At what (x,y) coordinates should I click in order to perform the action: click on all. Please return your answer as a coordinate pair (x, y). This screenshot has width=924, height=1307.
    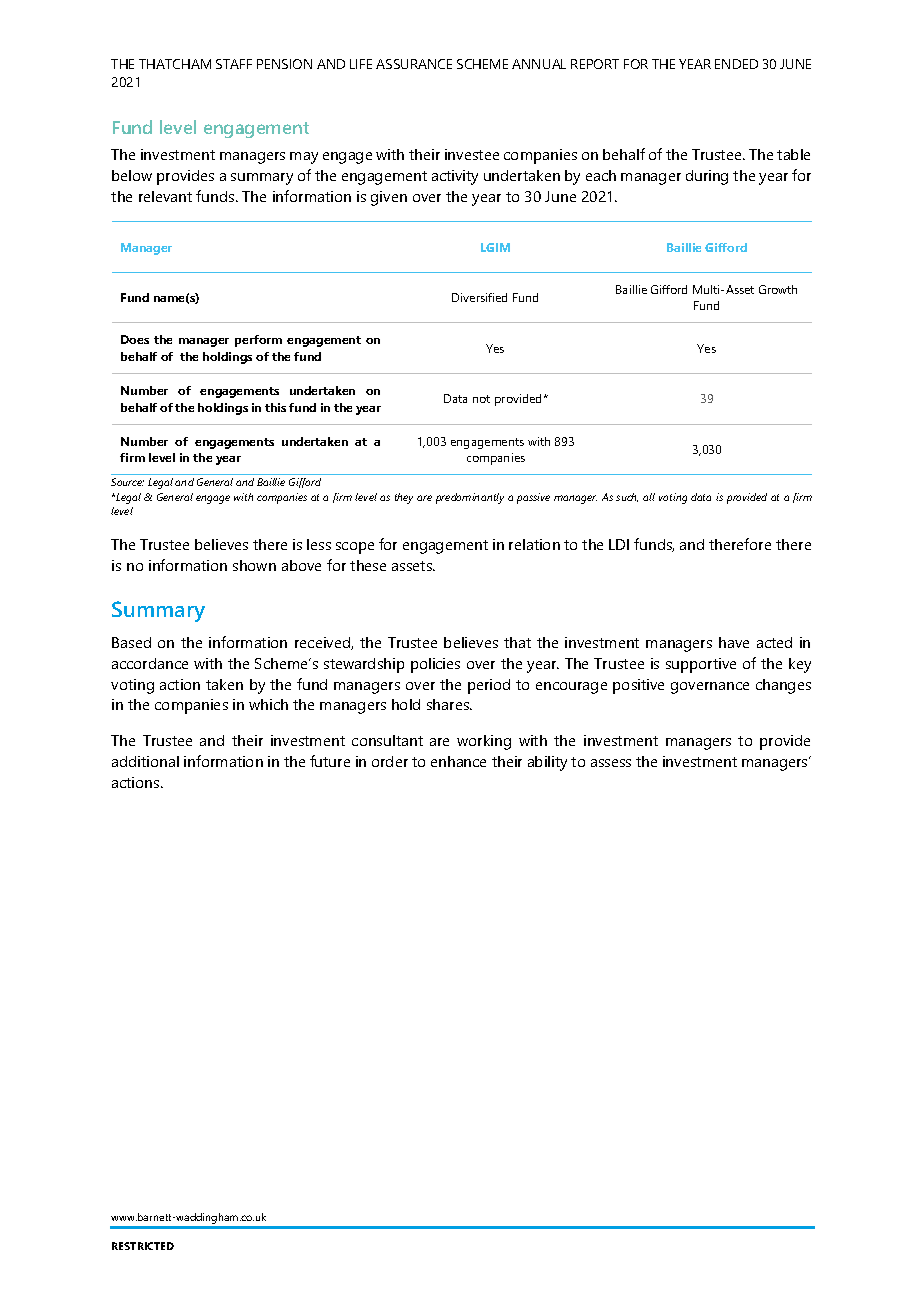
    Looking at the image, I should click on (649, 497).
